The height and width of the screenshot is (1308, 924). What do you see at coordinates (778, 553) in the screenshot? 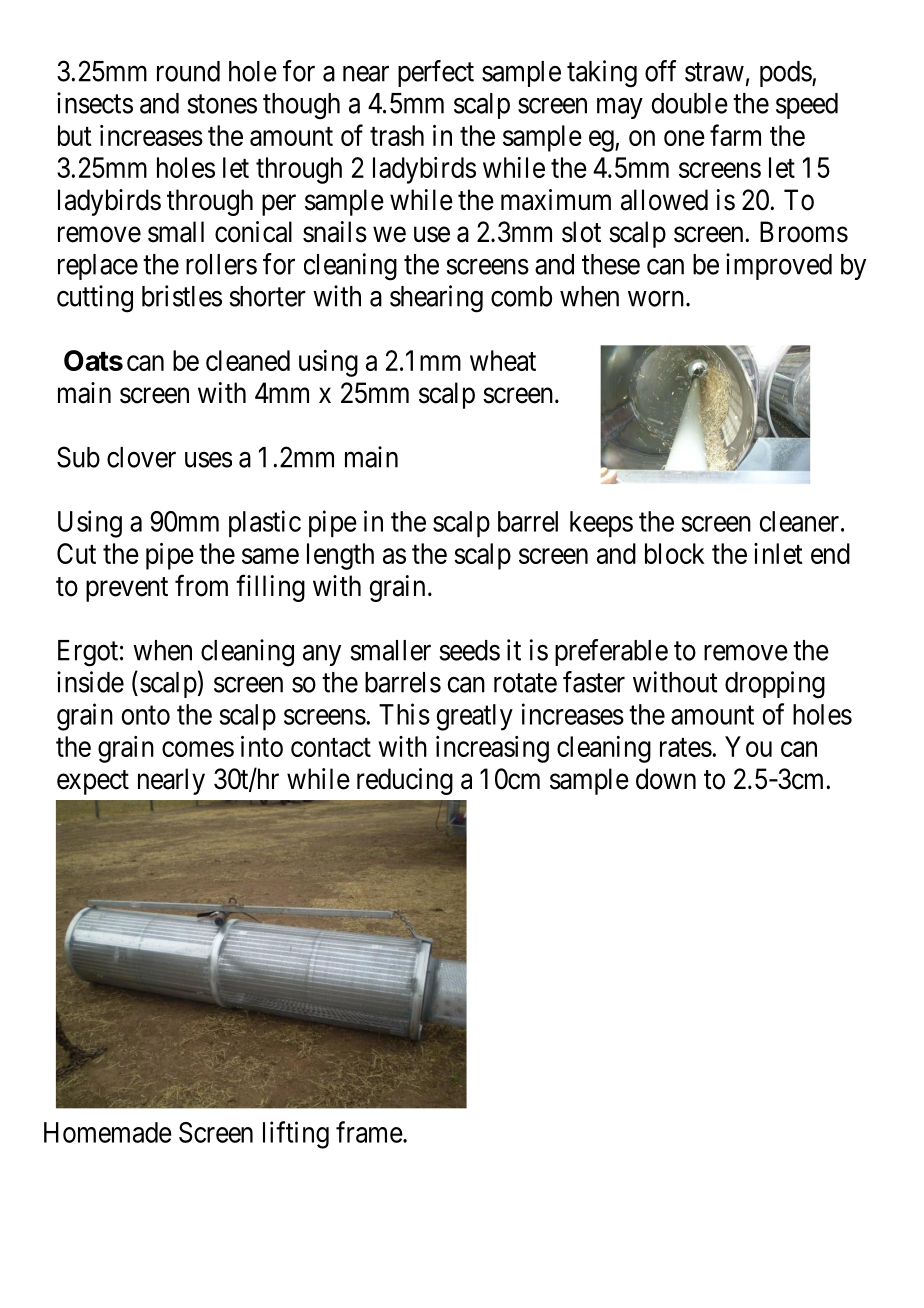
I see `inlet` at bounding box center [778, 553].
